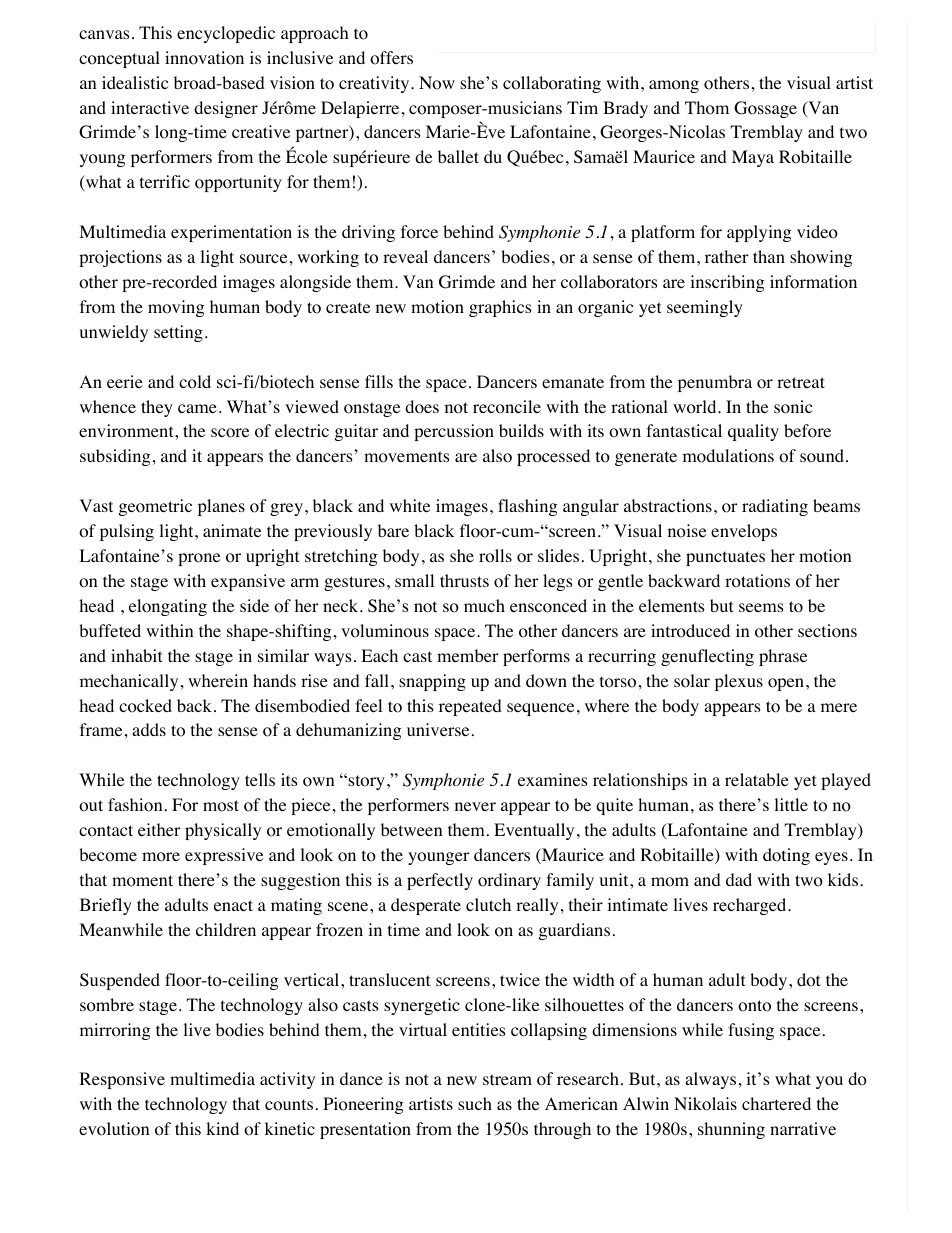 The image size is (952, 1233). Describe the element at coordinates (159, 829) in the screenshot. I see `either` at that location.
